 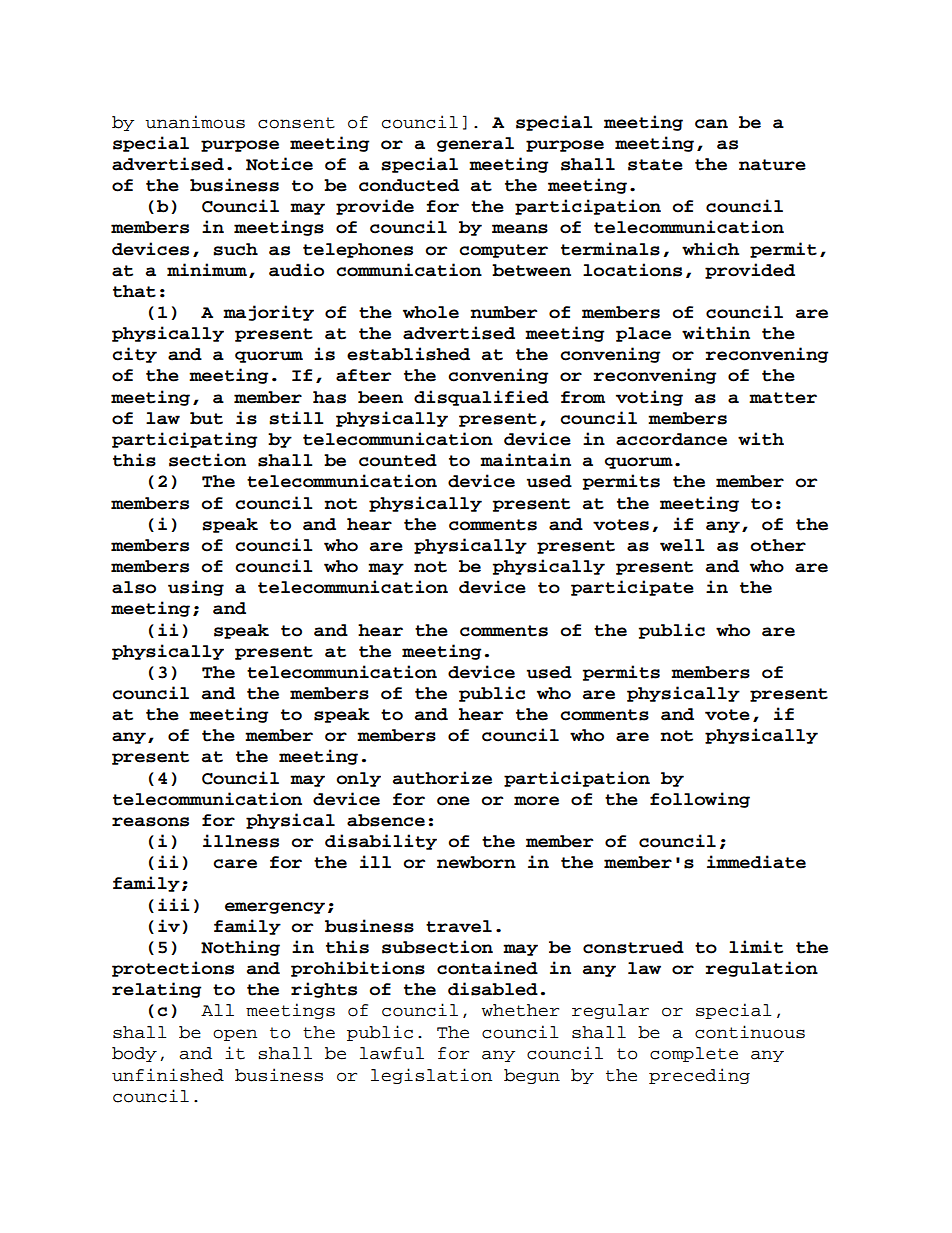 I want to click on authorize, so click(x=442, y=778).
